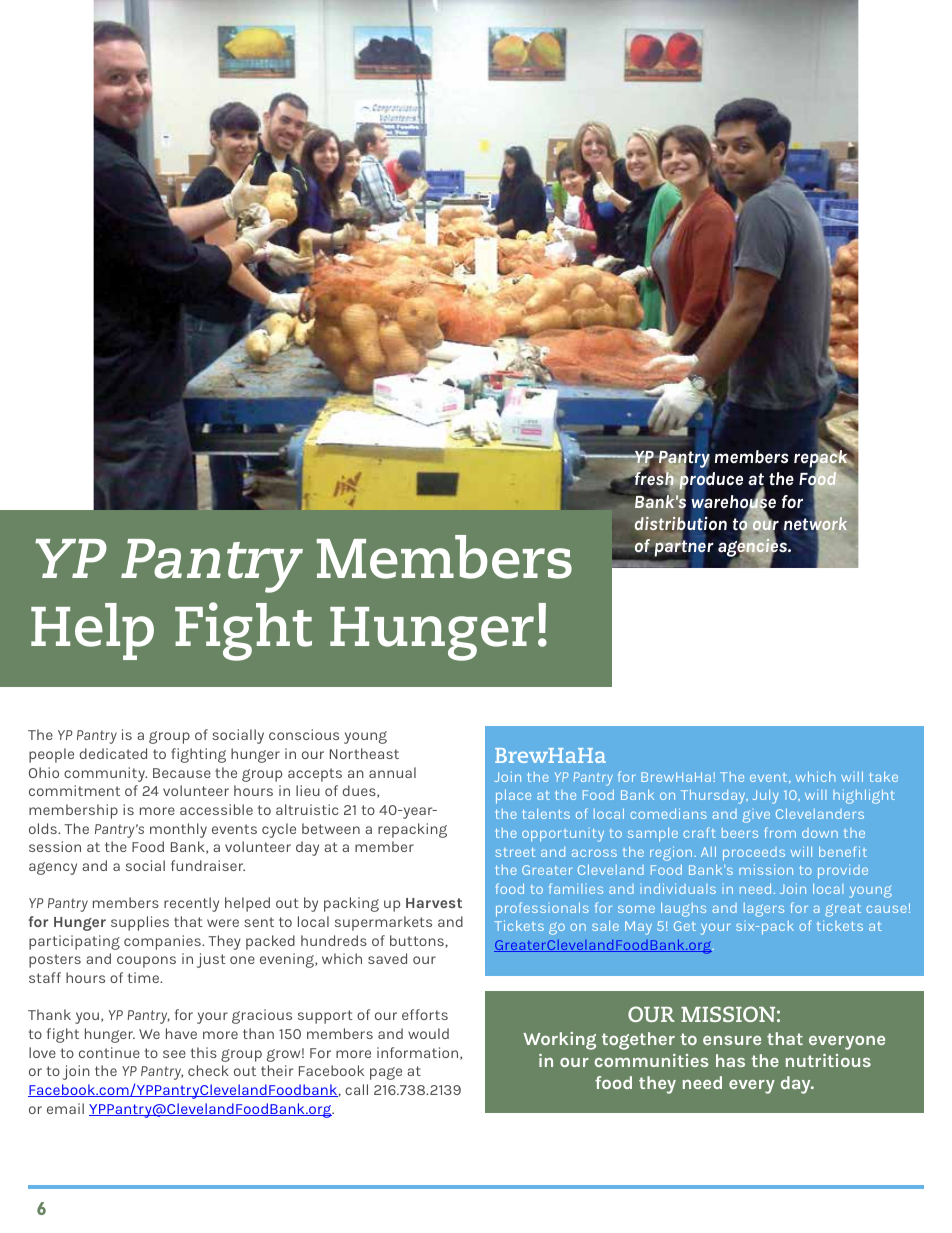 This document has width=952, height=1233. Describe the element at coordinates (513, 796) in the document. I see `place` at that location.
